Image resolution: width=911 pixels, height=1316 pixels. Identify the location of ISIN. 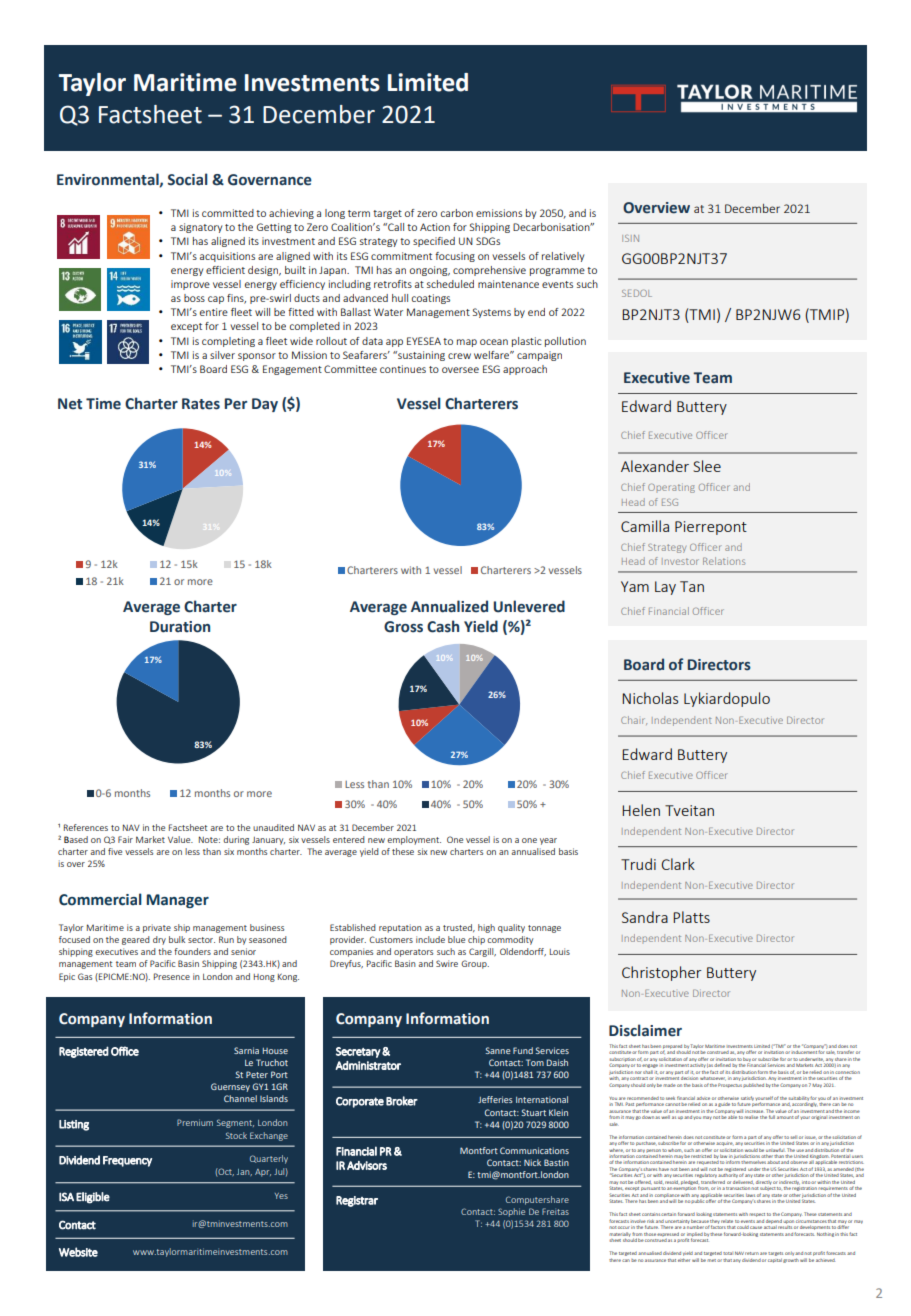
(630, 238).
